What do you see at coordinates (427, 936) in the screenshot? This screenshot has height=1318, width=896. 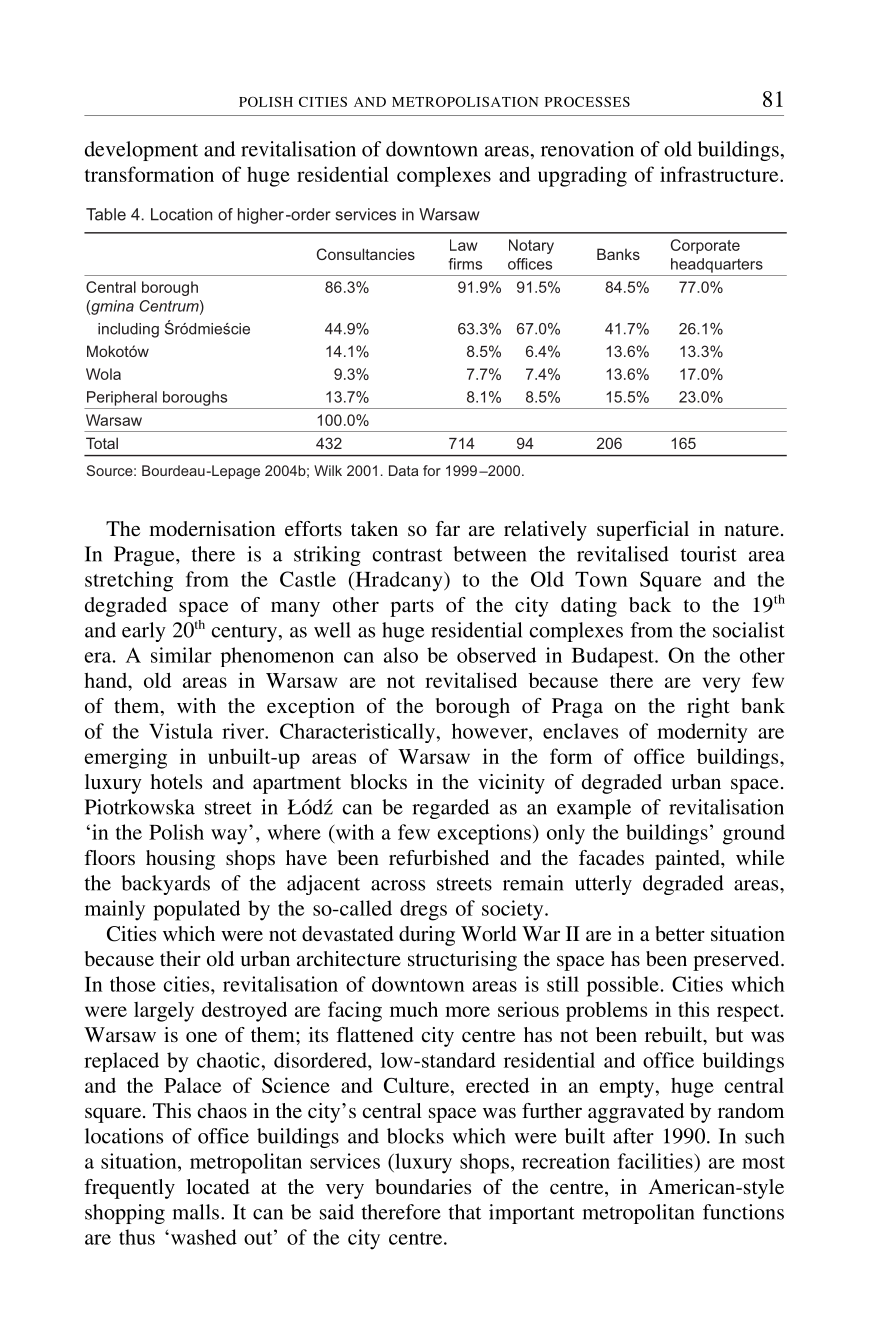 I see `during` at bounding box center [427, 936].
